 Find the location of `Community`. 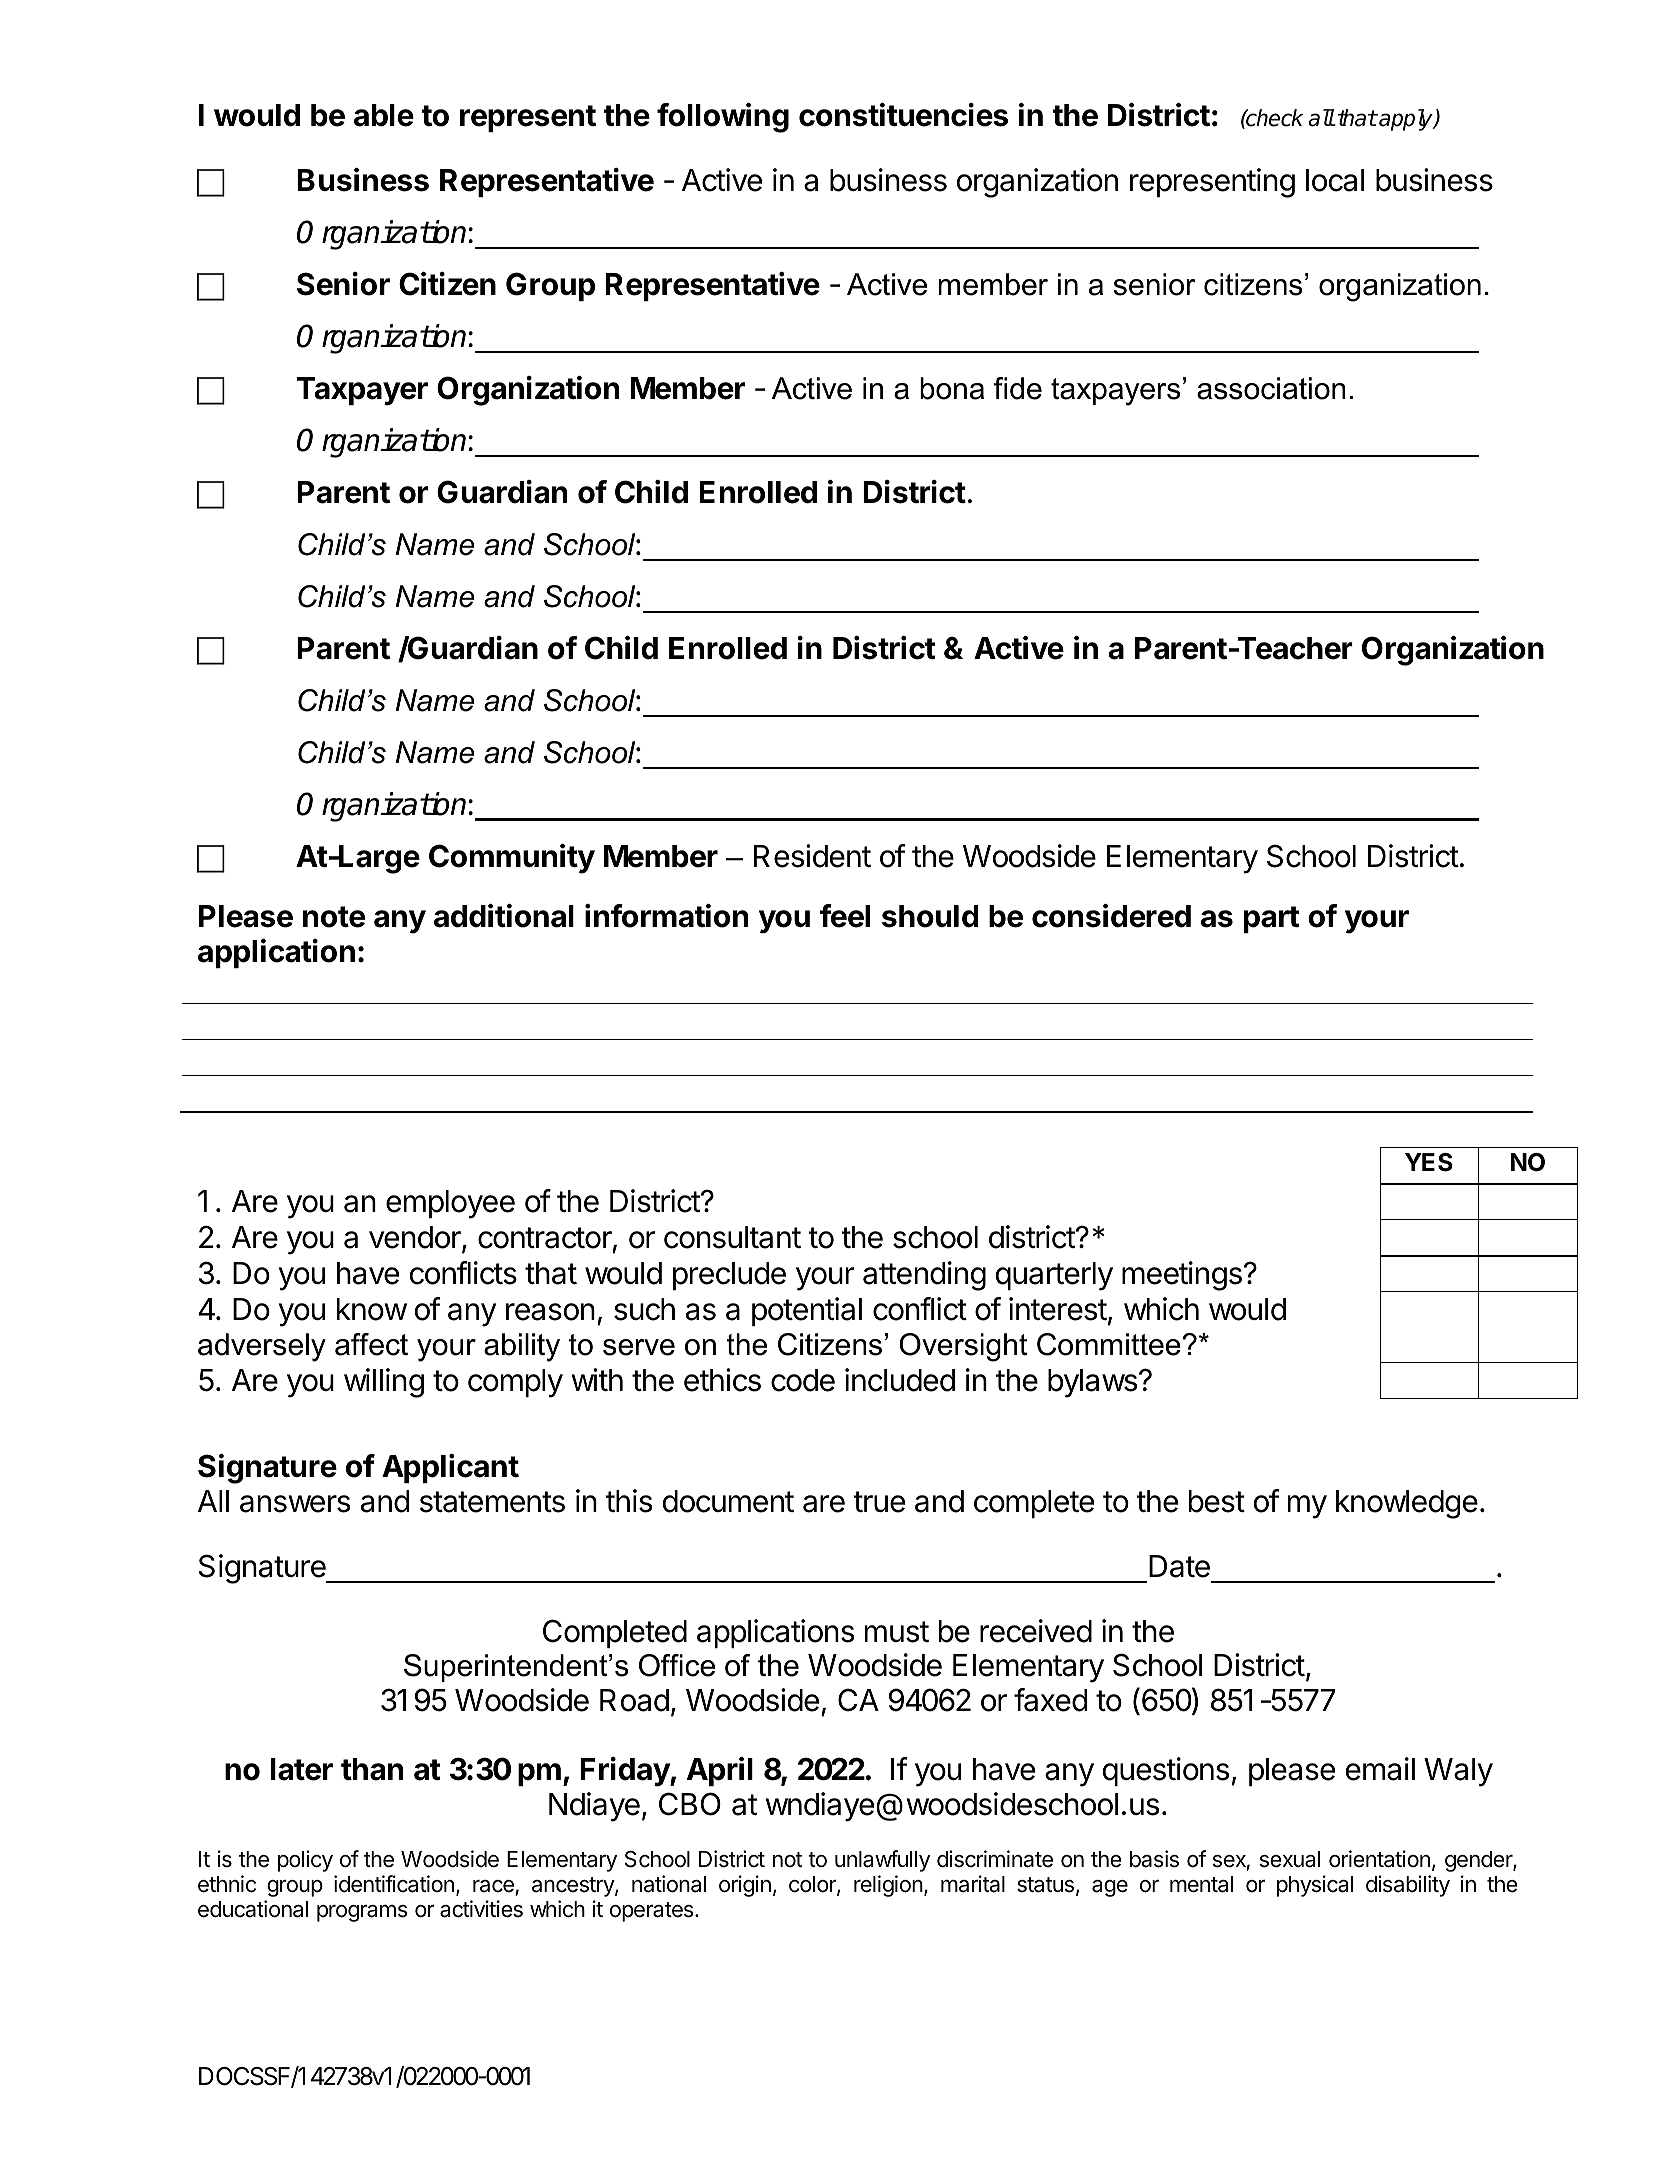

Community is located at coordinates (512, 859).
